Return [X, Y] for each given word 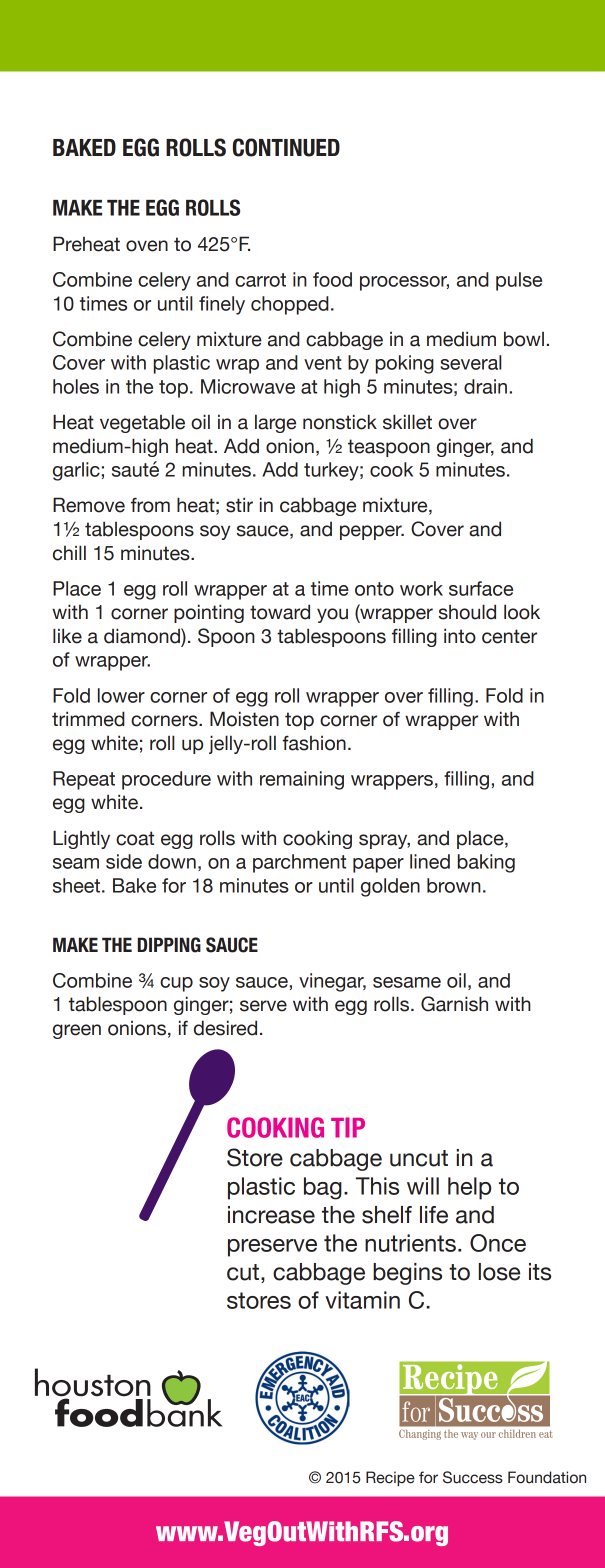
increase [271, 1215]
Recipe [390, 1479]
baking [486, 863]
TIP [348, 1127]
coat [135, 838]
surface [481, 588]
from [150, 505]
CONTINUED [286, 147]
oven [147, 246]
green [77, 1031]
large [275, 423]
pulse [519, 281]
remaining [302, 780]
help [470, 1188]
